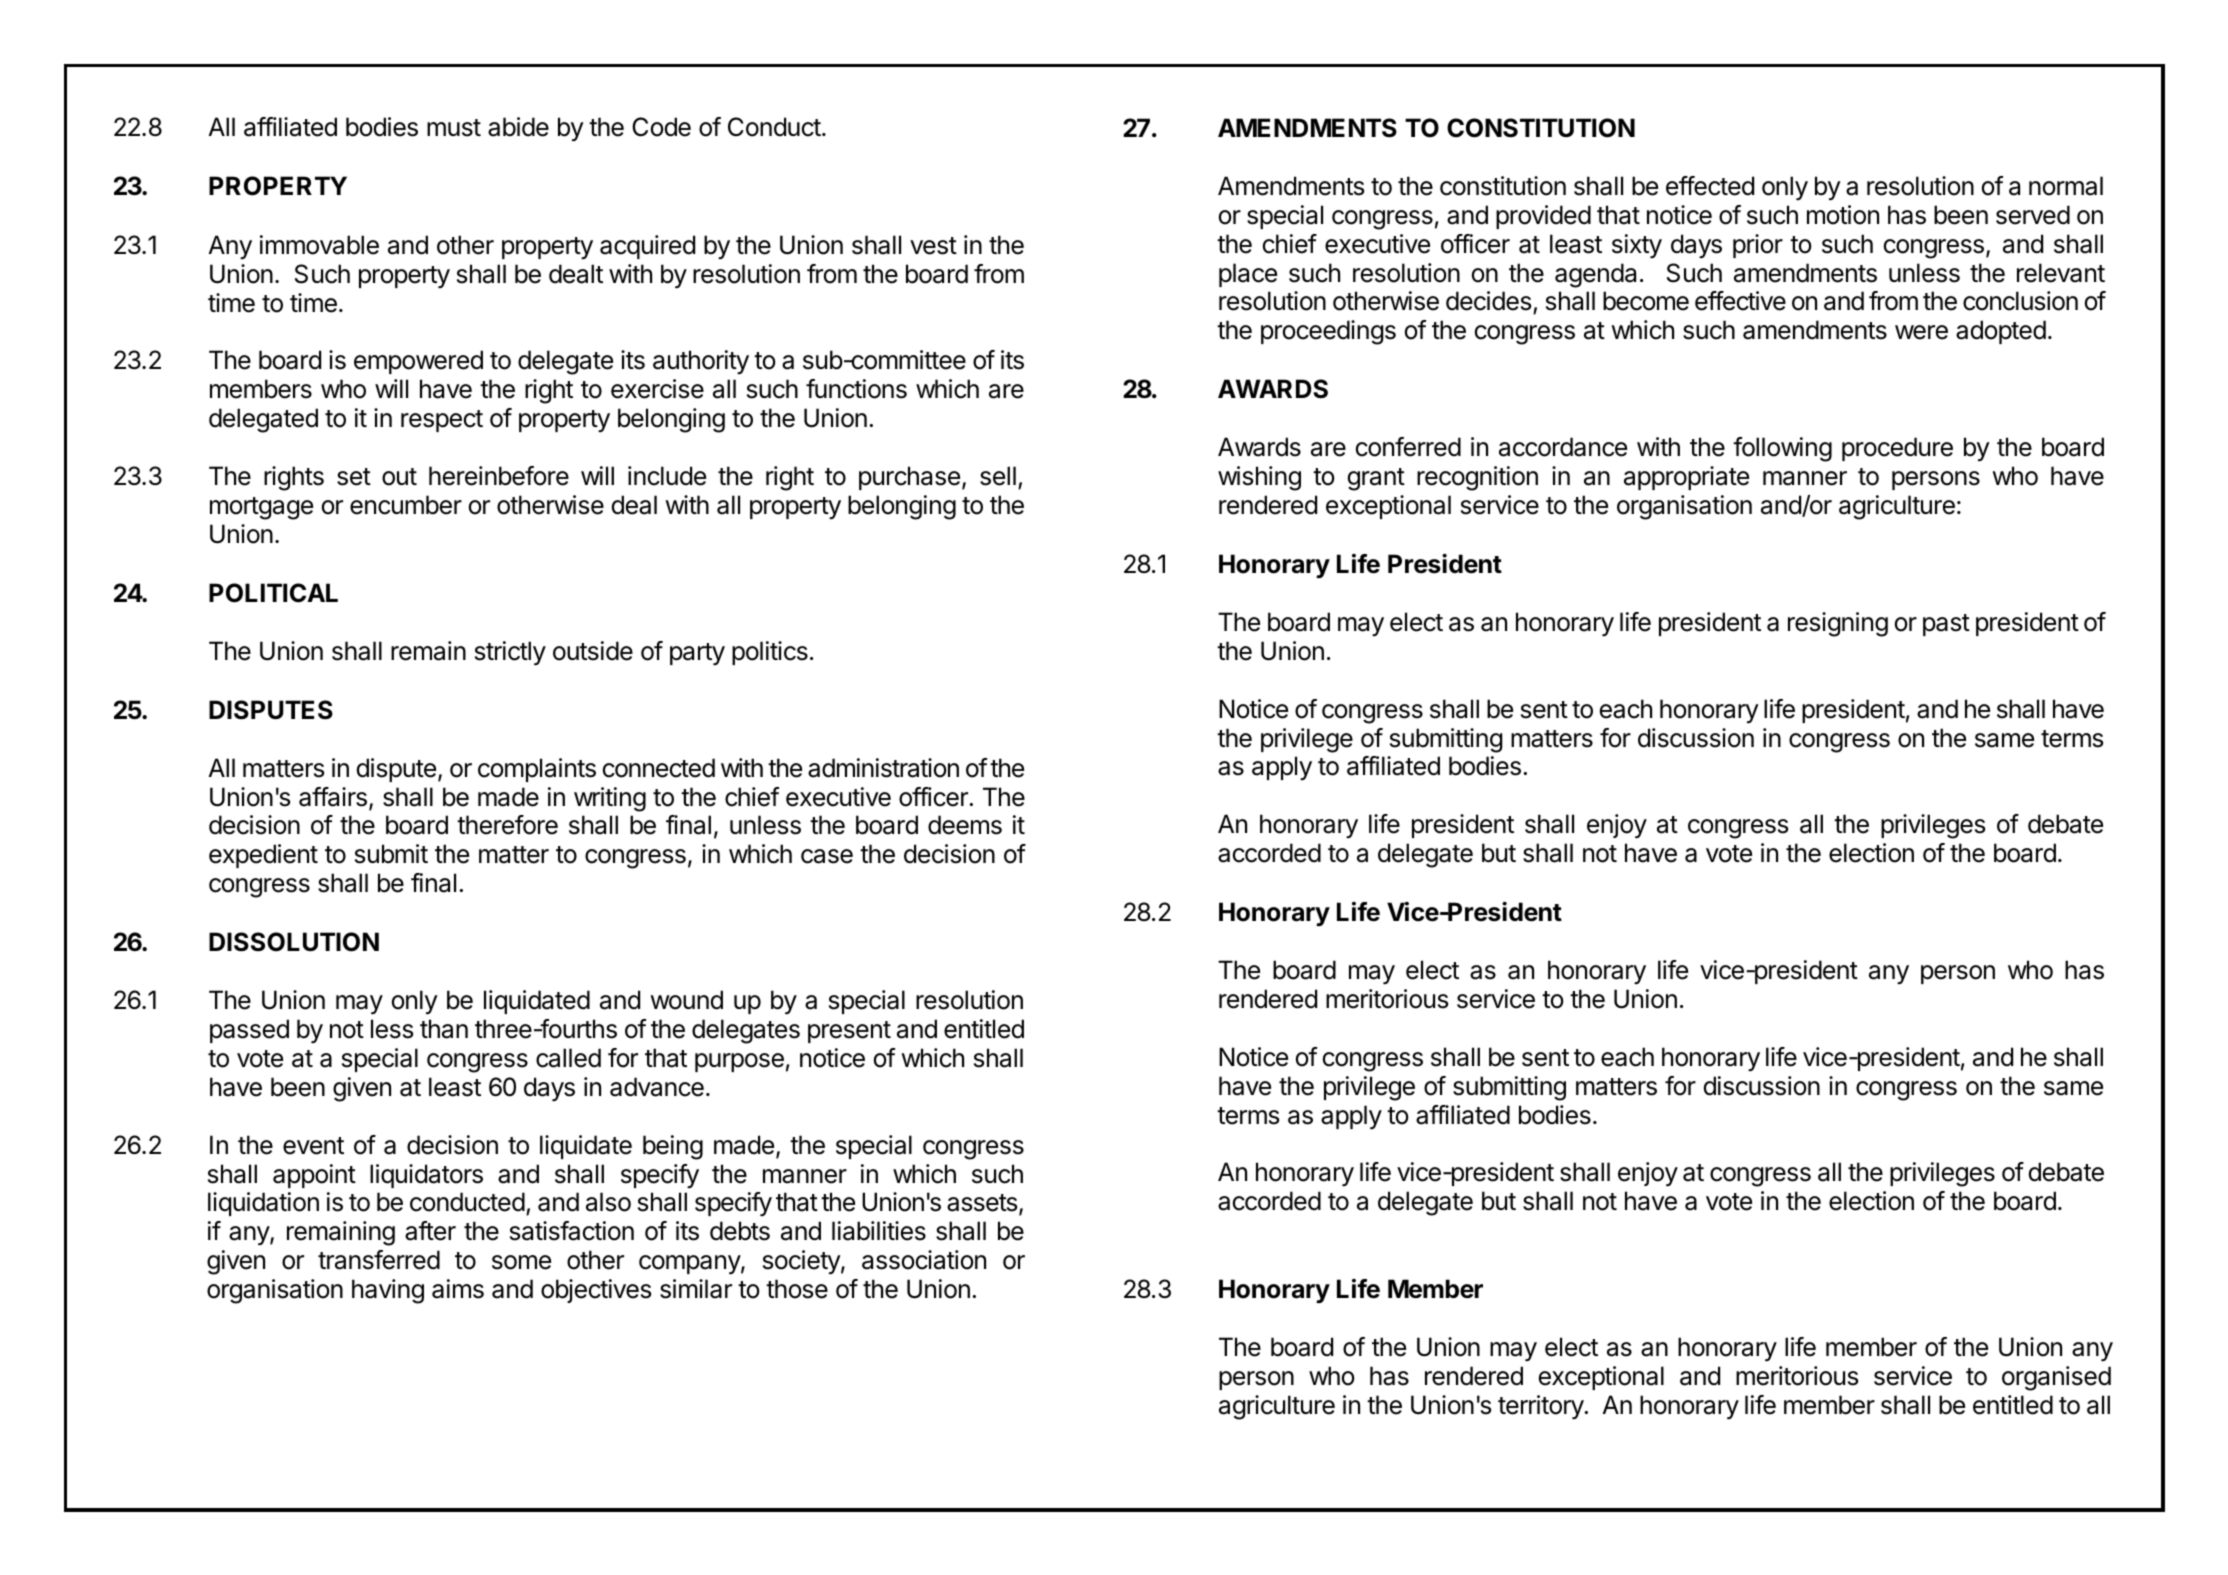 The height and width of the screenshot is (1575, 2228). I want to click on POLITICAL, so click(273, 593).
